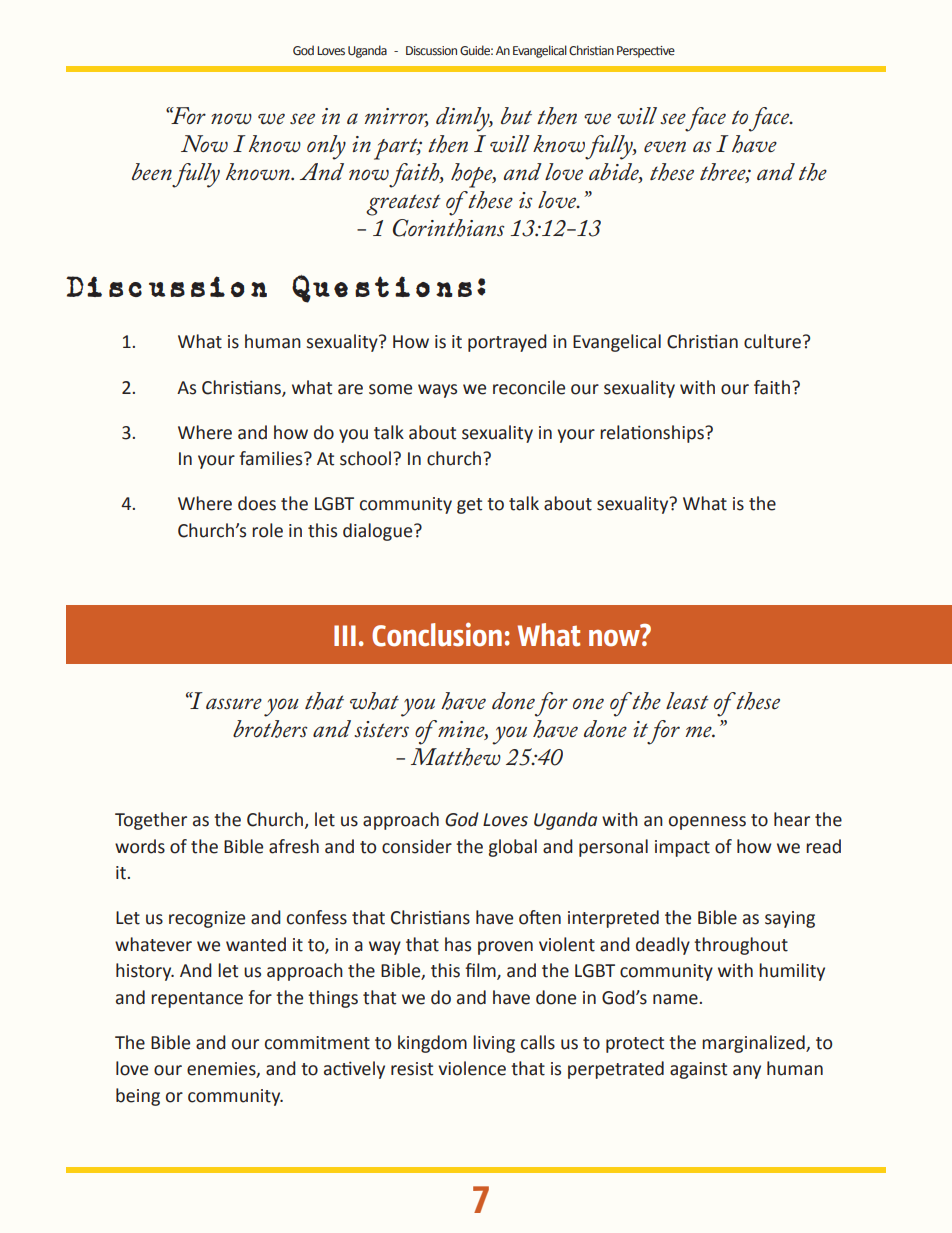 The width and height of the document is (952, 1233). I want to click on Conclusion, so click(437, 634).
